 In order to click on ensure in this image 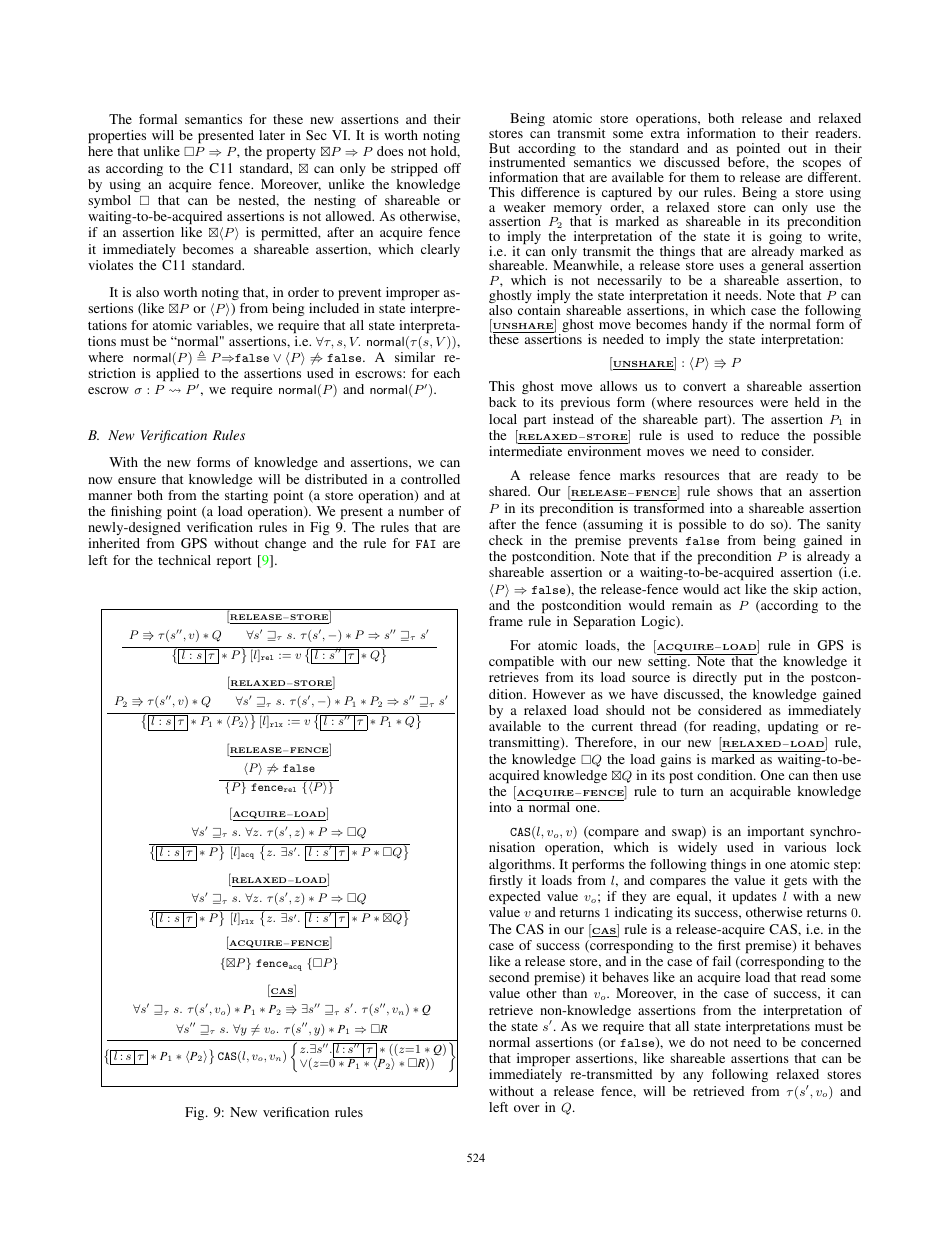, I will do `click(137, 480)`.
